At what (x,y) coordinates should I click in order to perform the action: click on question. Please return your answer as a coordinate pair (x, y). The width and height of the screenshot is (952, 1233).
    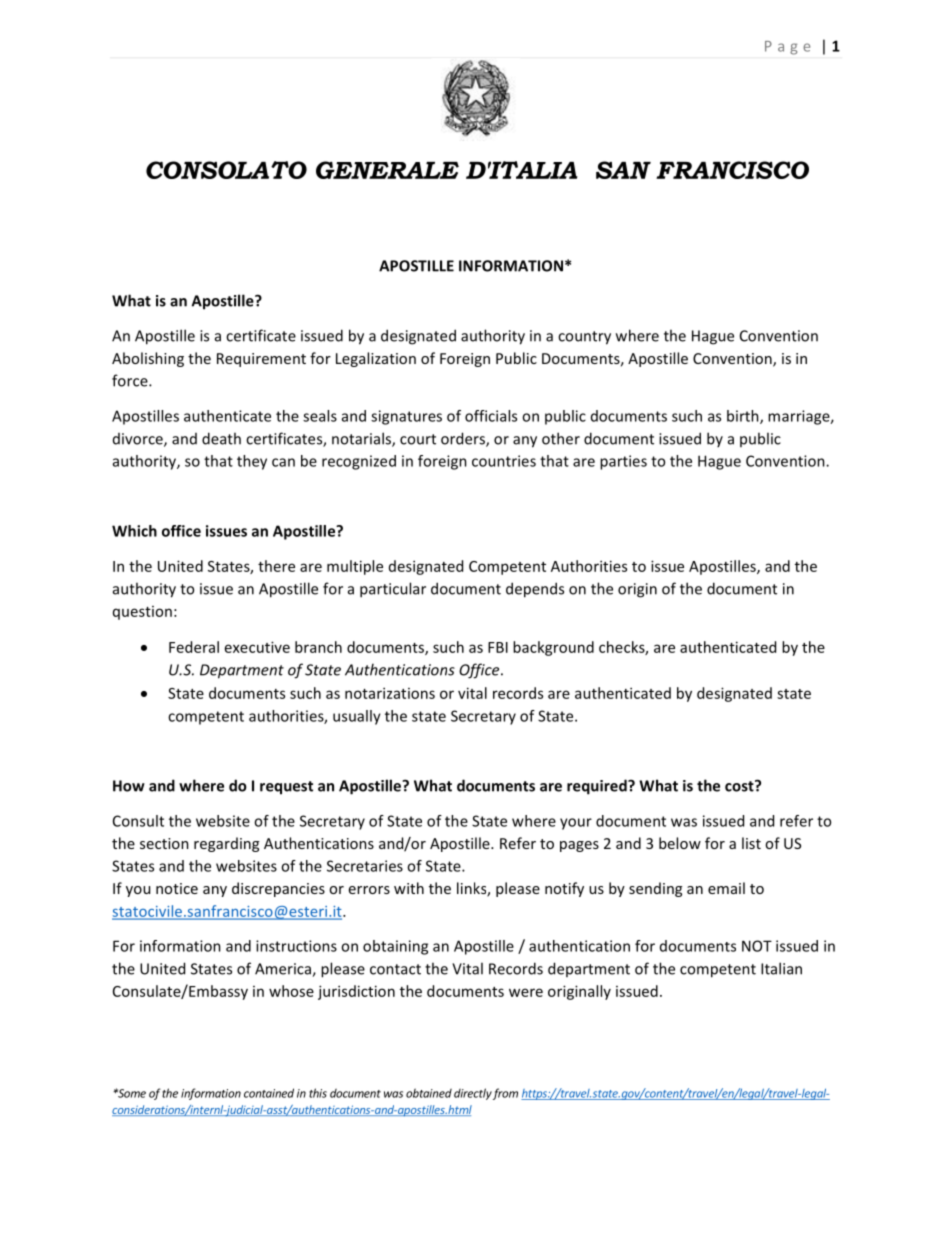
    Looking at the image, I should click on (142, 613).
